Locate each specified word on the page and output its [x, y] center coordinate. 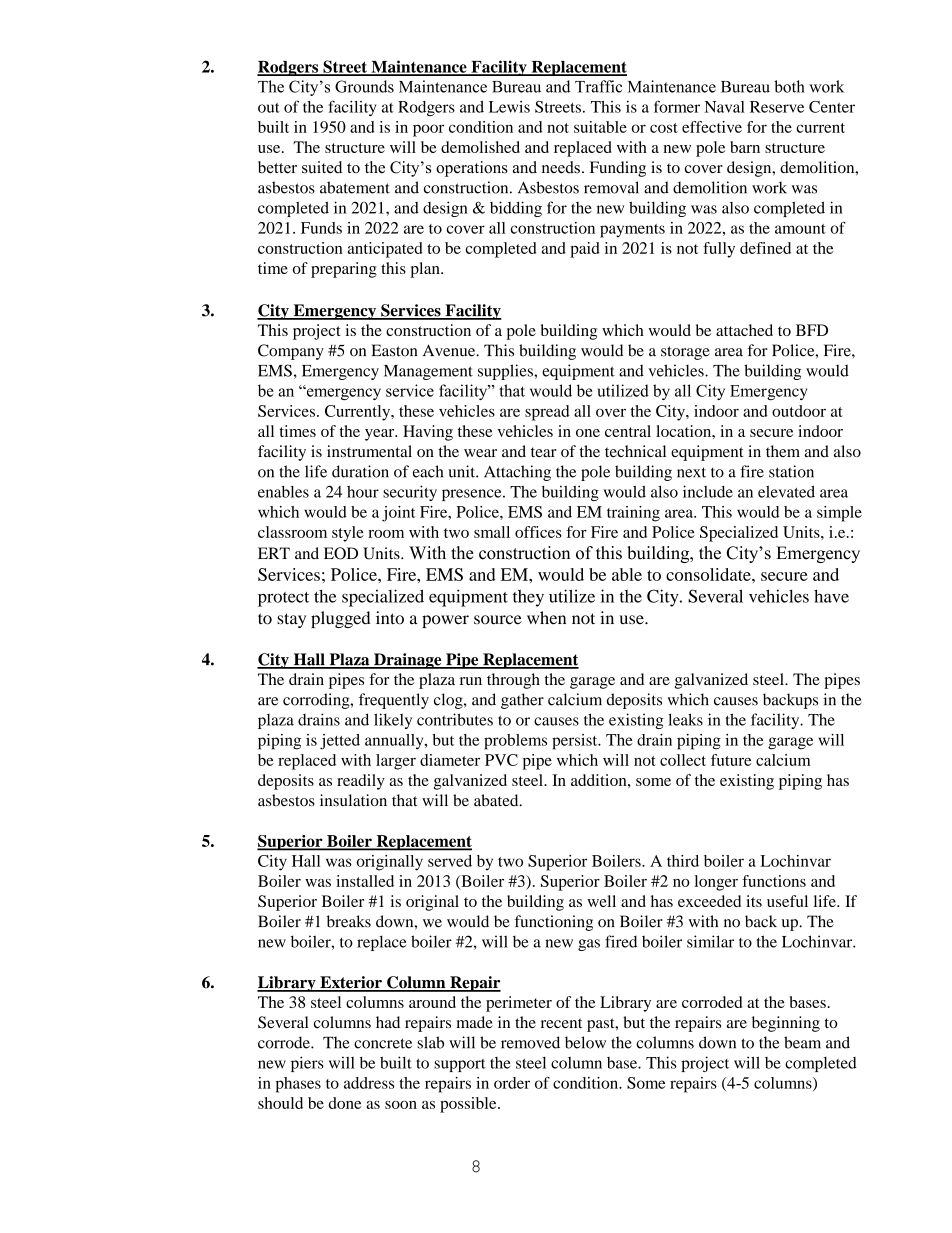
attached [744, 330]
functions [774, 881]
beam [802, 1042]
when [546, 618]
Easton [394, 350]
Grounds [364, 86]
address [369, 1083]
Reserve [777, 107]
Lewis [509, 107]
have [831, 596]
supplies [506, 372]
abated [497, 800]
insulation [353, 800]
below [585, 1042]
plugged [341, 619]
